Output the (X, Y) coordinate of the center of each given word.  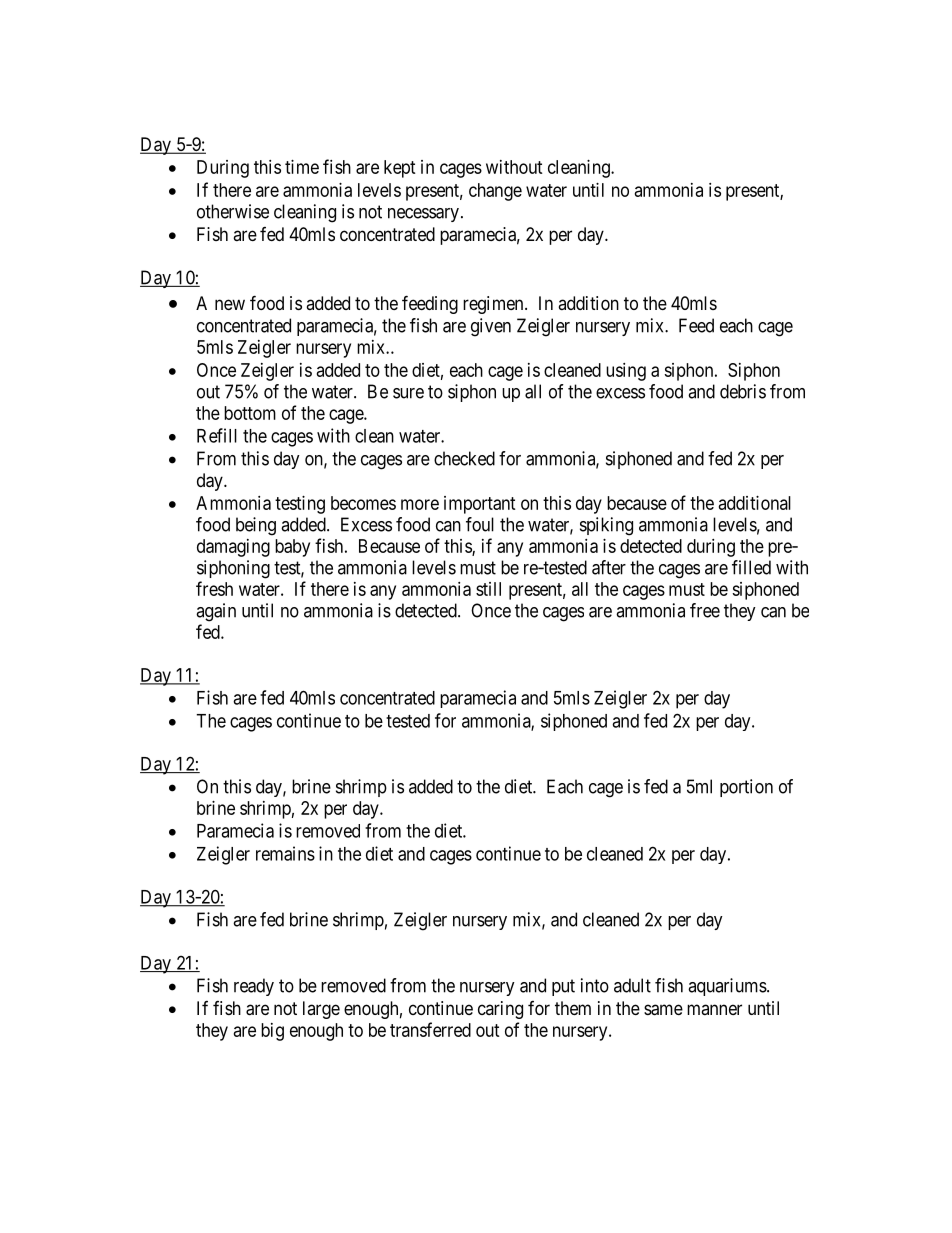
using (626, 372)
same (663, 1010)
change (495, 192)
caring (500, 1010)
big (272, 1032)
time (302, 167)
